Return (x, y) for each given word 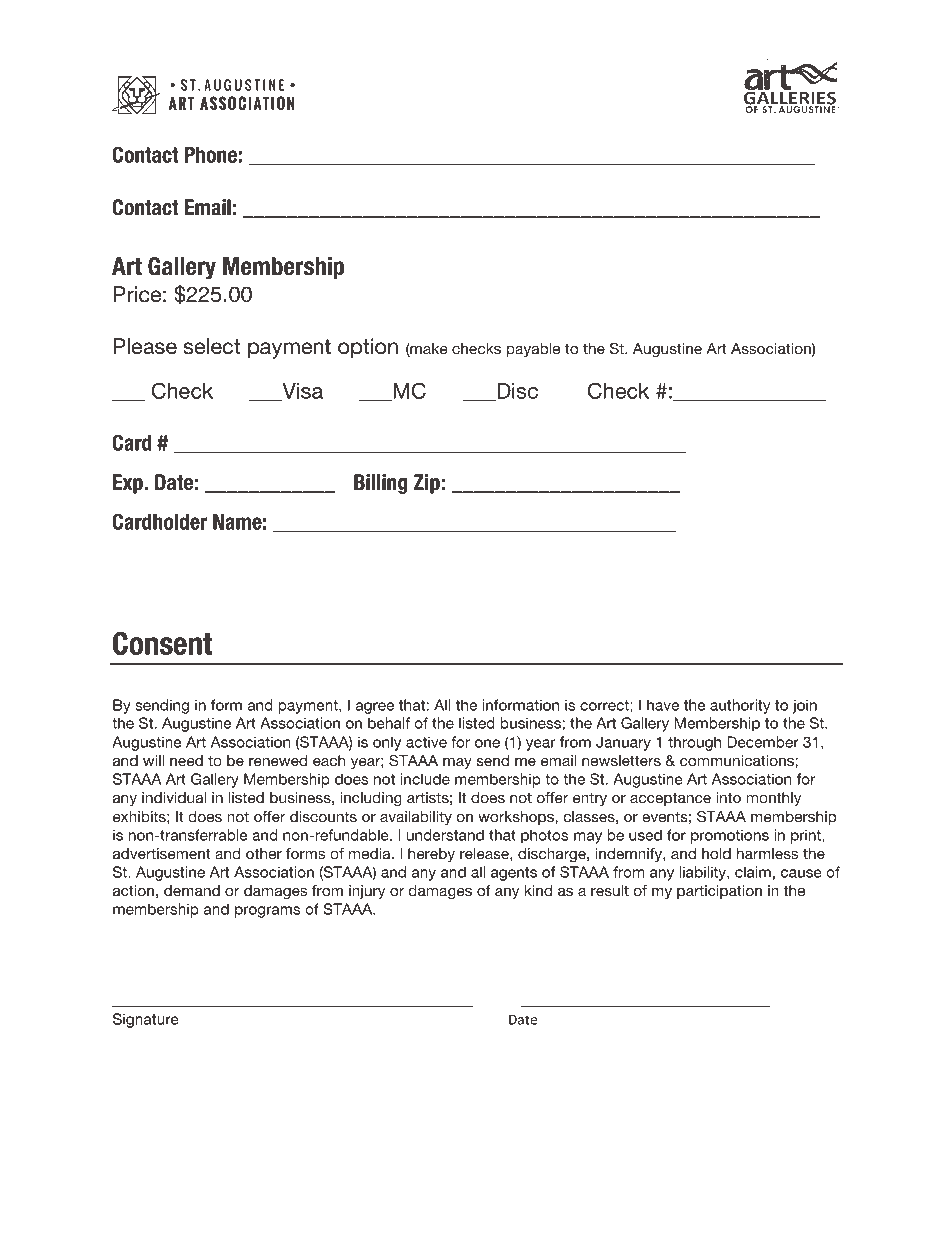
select (212, 346)
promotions (730, 836)
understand (445, 835)
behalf (389, 723)
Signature (146, 1020)
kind (538, 890)
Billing (381, 484)
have (663, 705)
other (264, 853)
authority (740, 706)
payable (533, 350)
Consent (162, 643)
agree (375, 708)
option (368, 348)
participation (719, 892)
